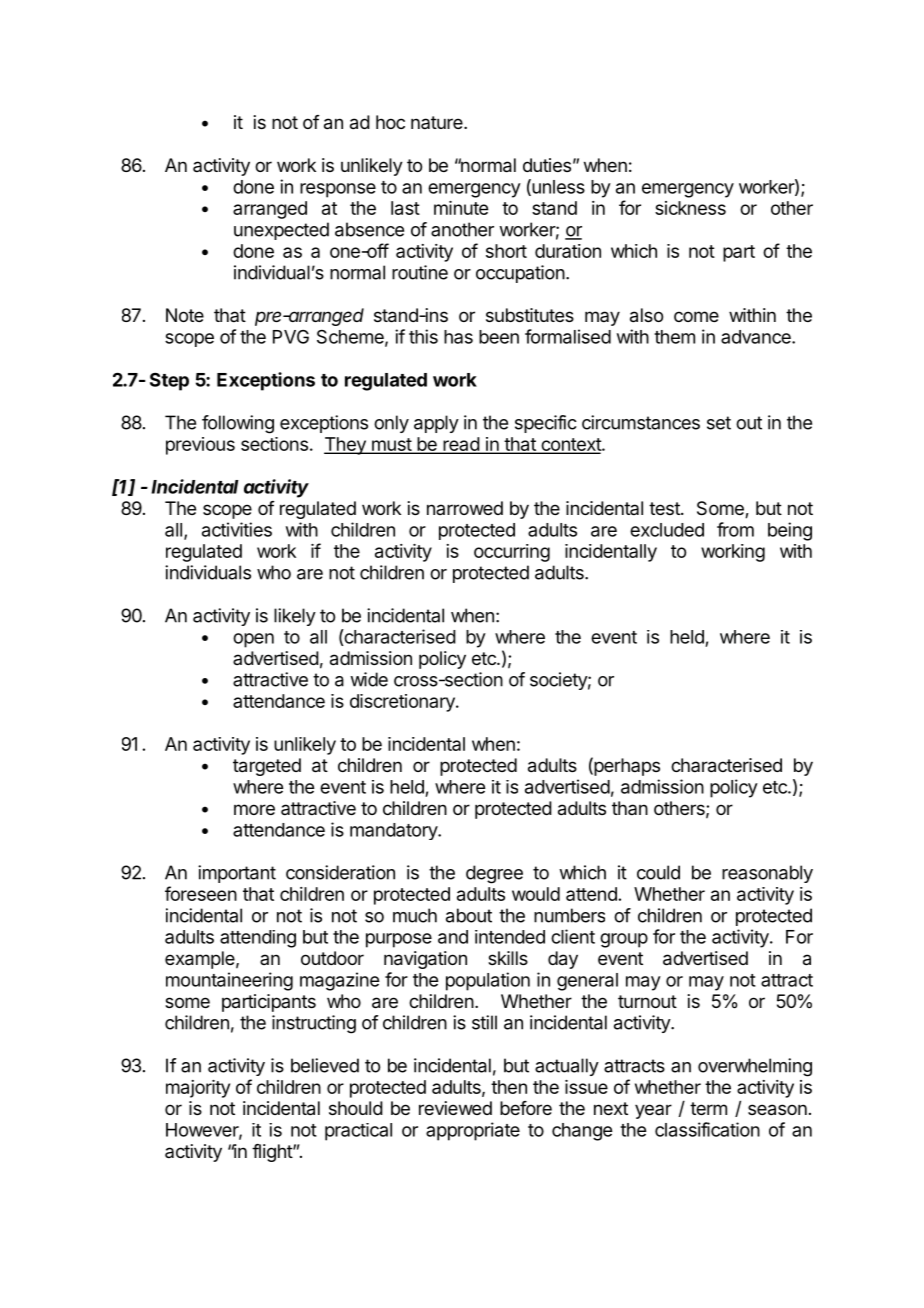 The height and width of the page is (1308, 924). I want to click on appropriate, so click(473, 1131).
